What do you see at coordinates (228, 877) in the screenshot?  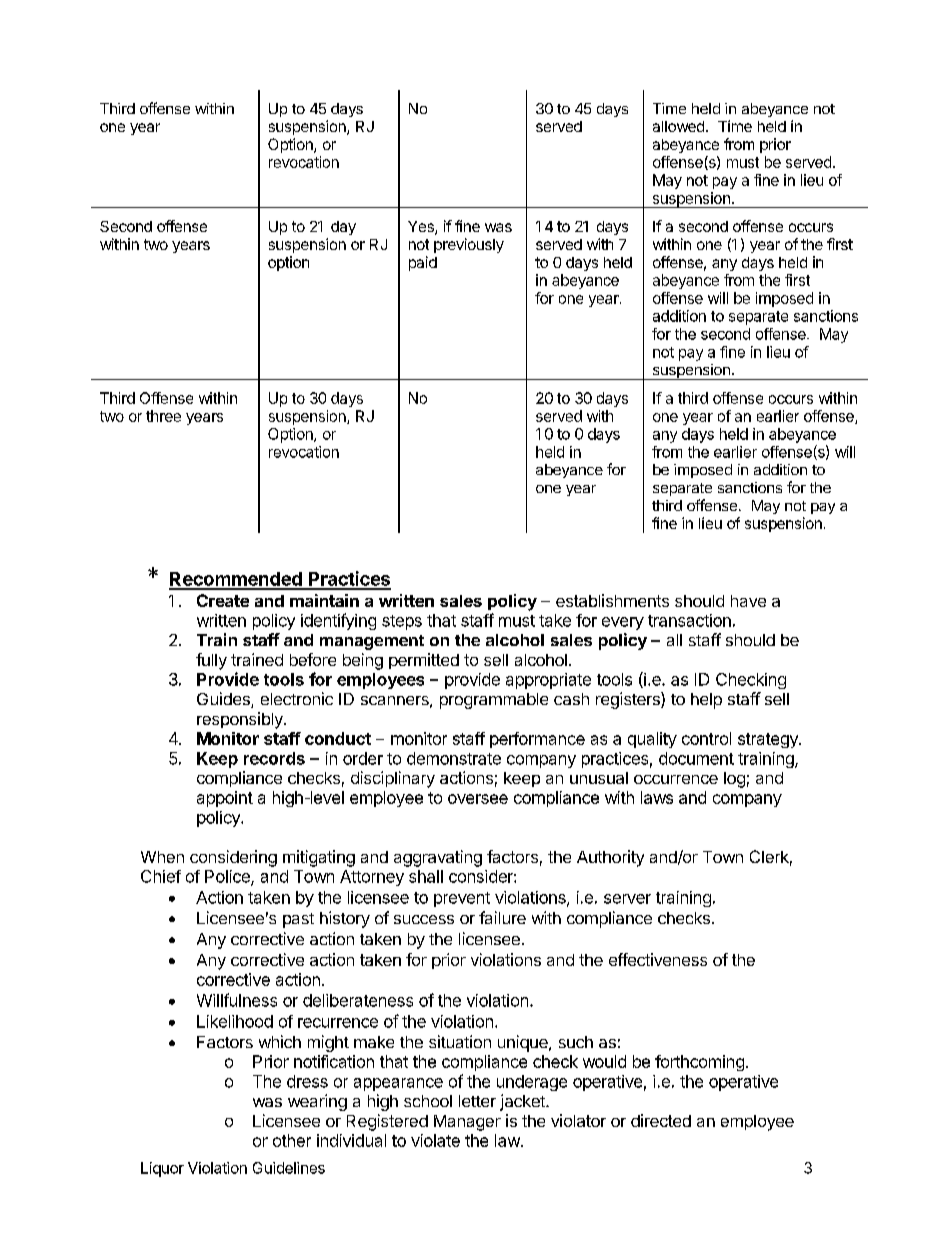 I see `Police` at bounding box center [228, 877].
